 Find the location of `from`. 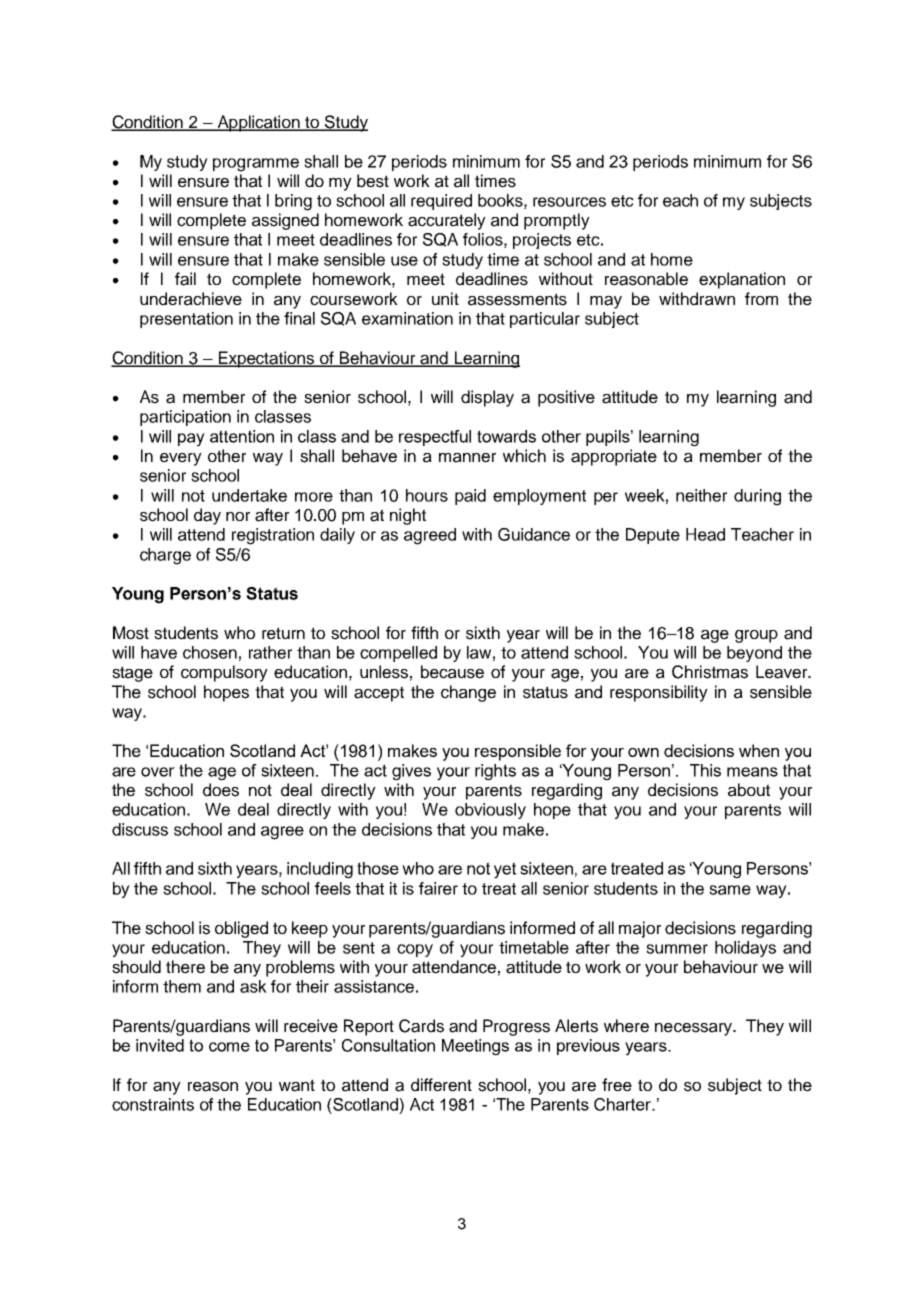

from is located at coordinates (761, 298).
